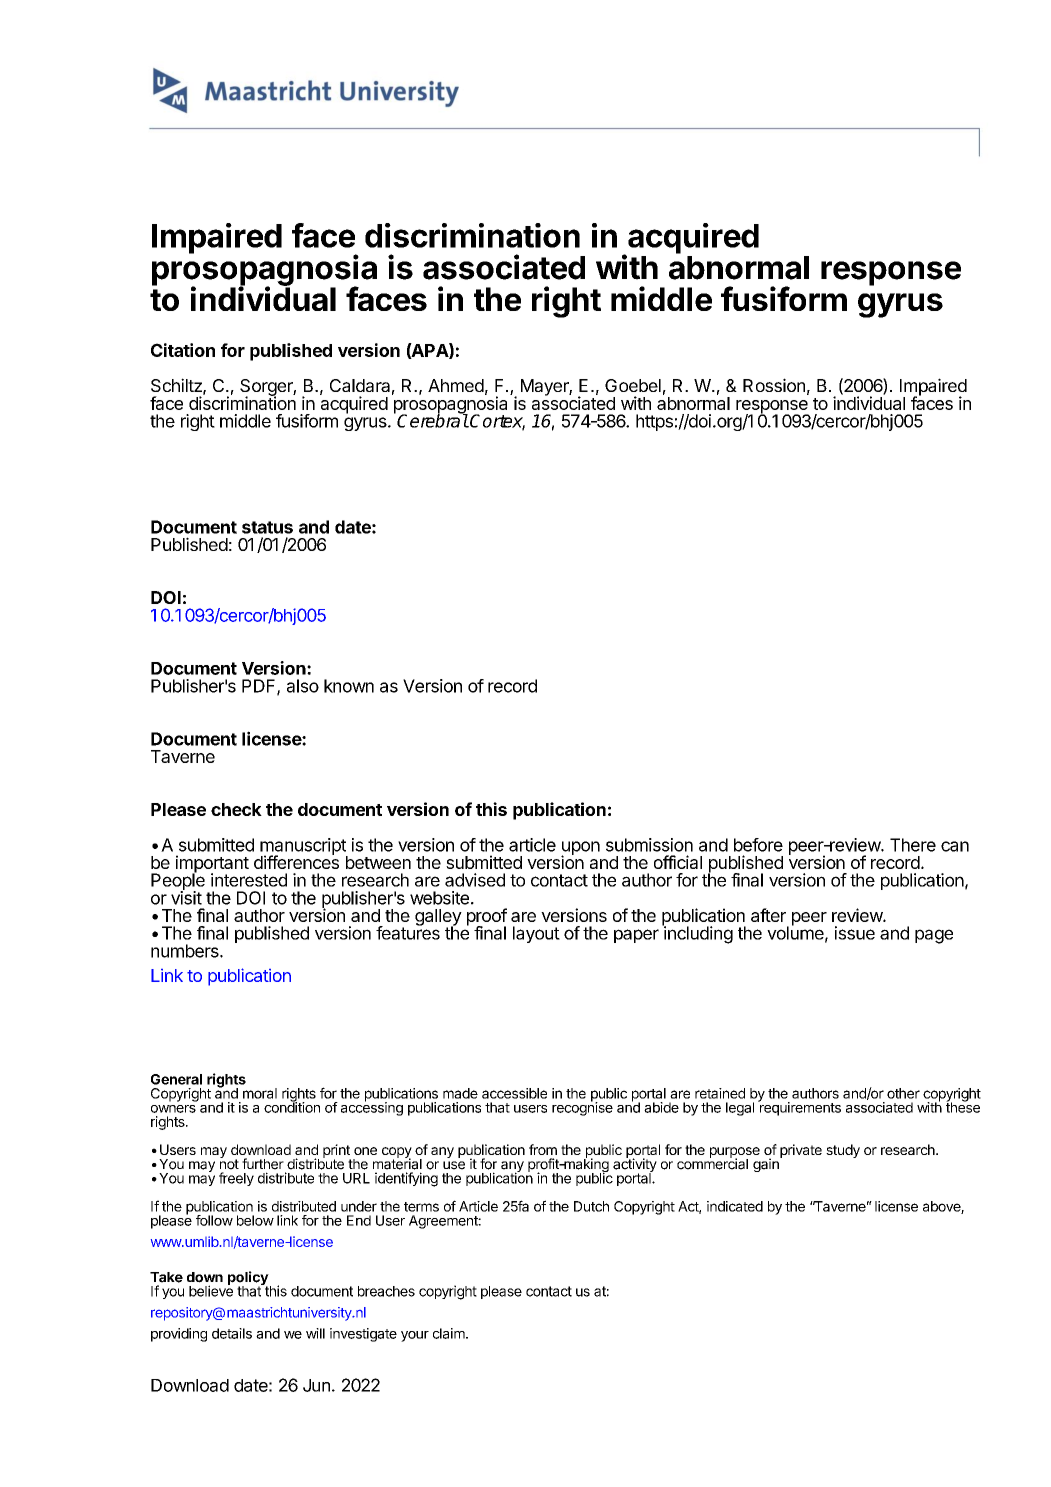 The image size is (1051, 1487). I want to click on accessible, so click(514, 1093).
